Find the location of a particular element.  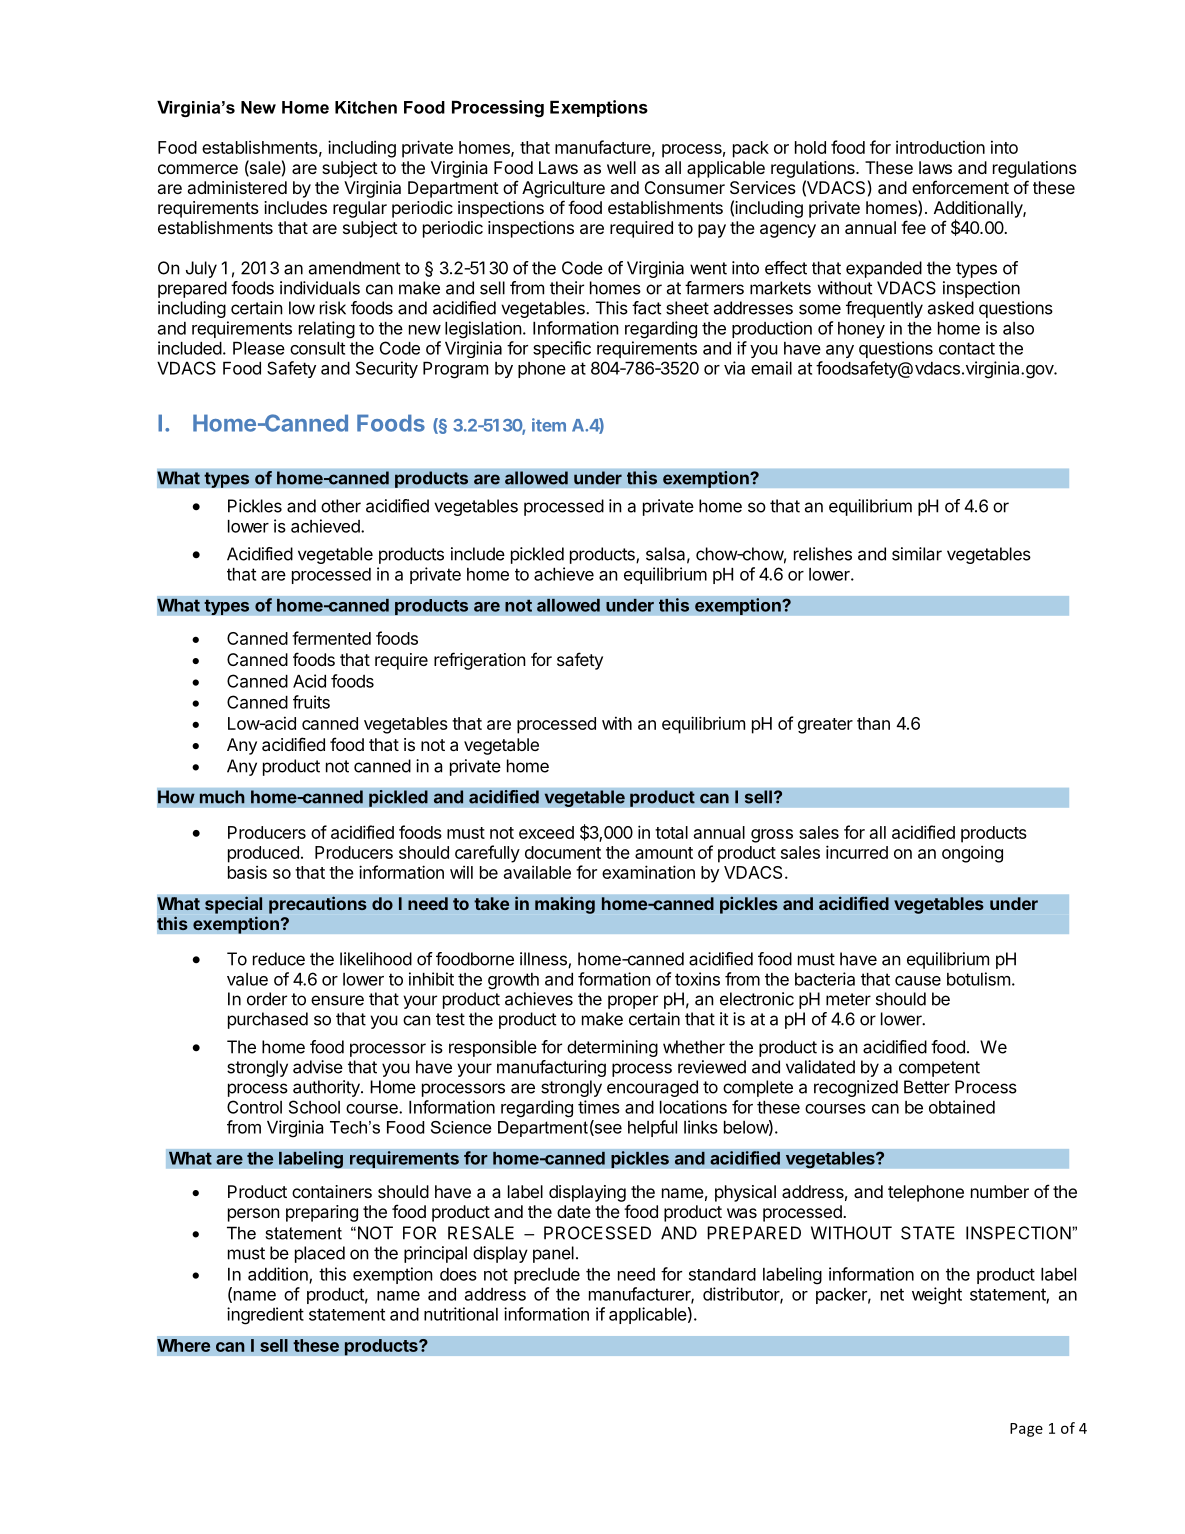

Page is located at coordinates (1026, 1430).
